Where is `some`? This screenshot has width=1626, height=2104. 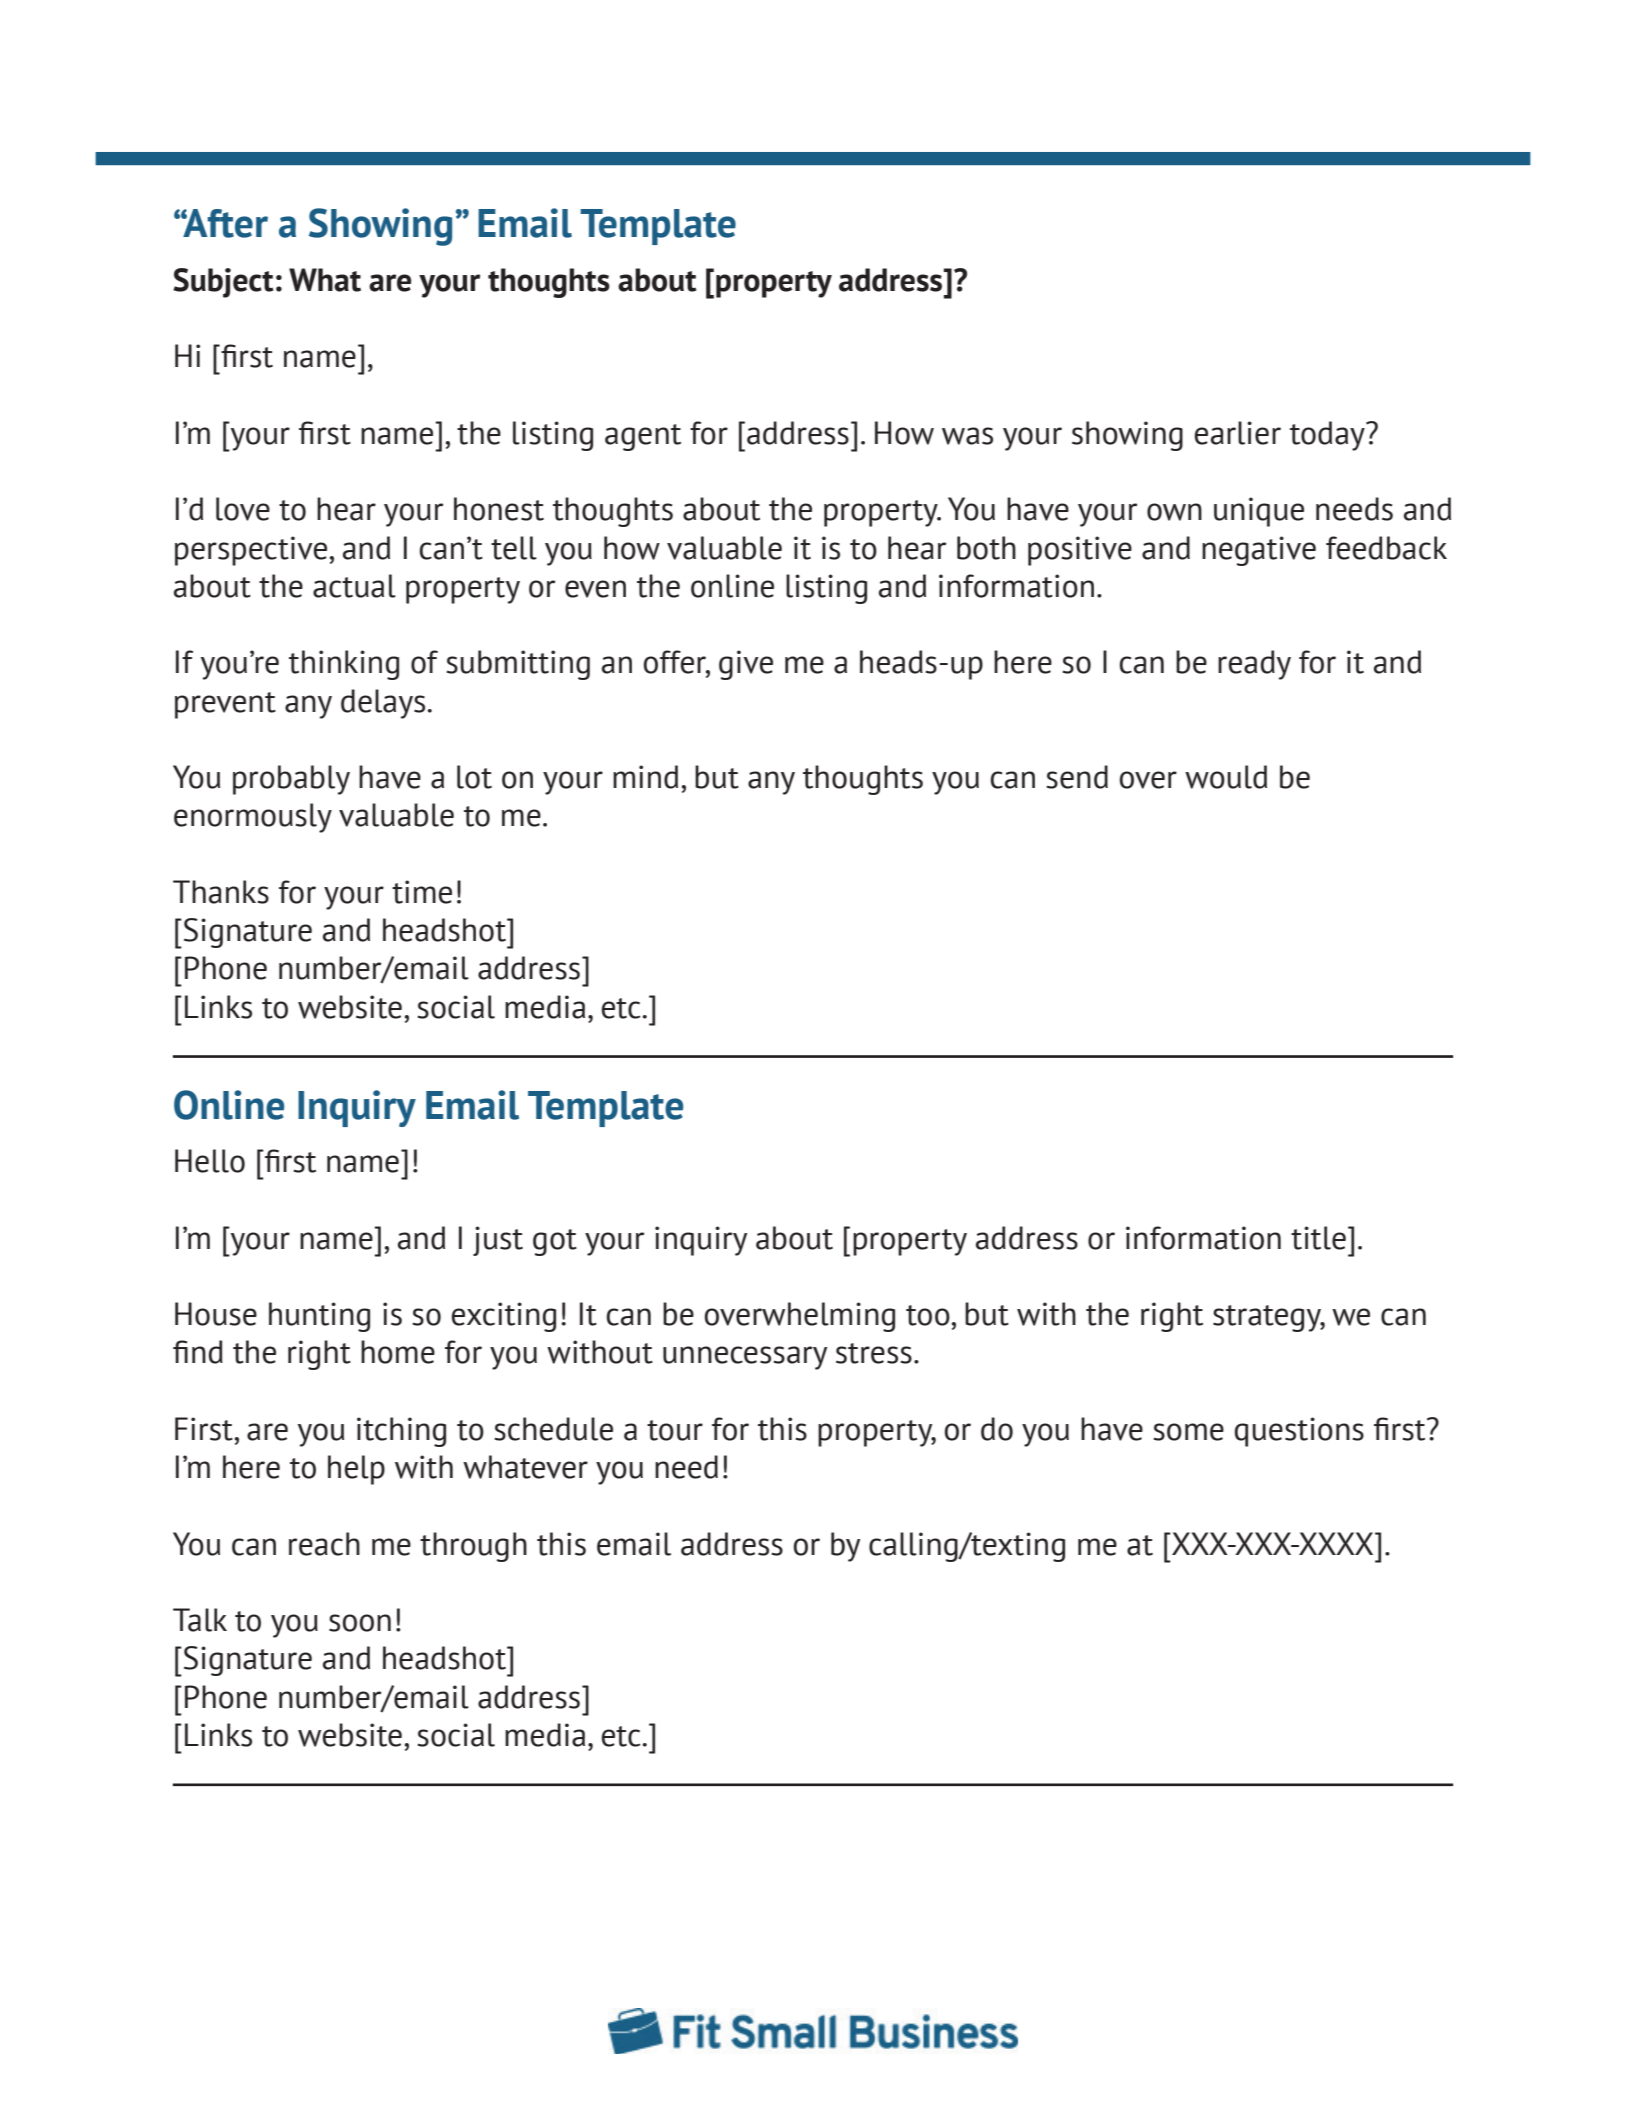 some is located at coordinates (1188, 1432).
